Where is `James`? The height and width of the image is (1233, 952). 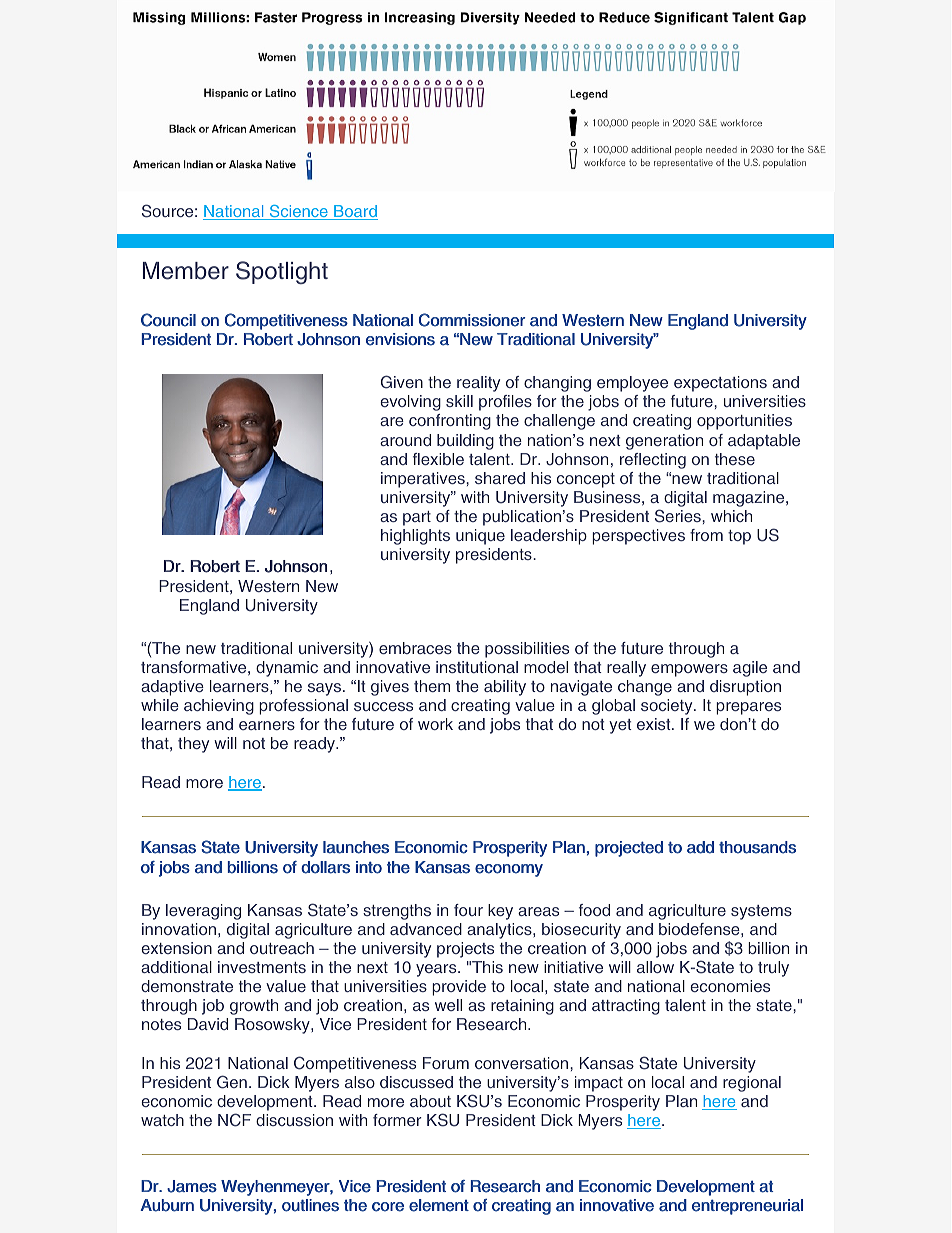 James is located at coordinates (192, 1186).
